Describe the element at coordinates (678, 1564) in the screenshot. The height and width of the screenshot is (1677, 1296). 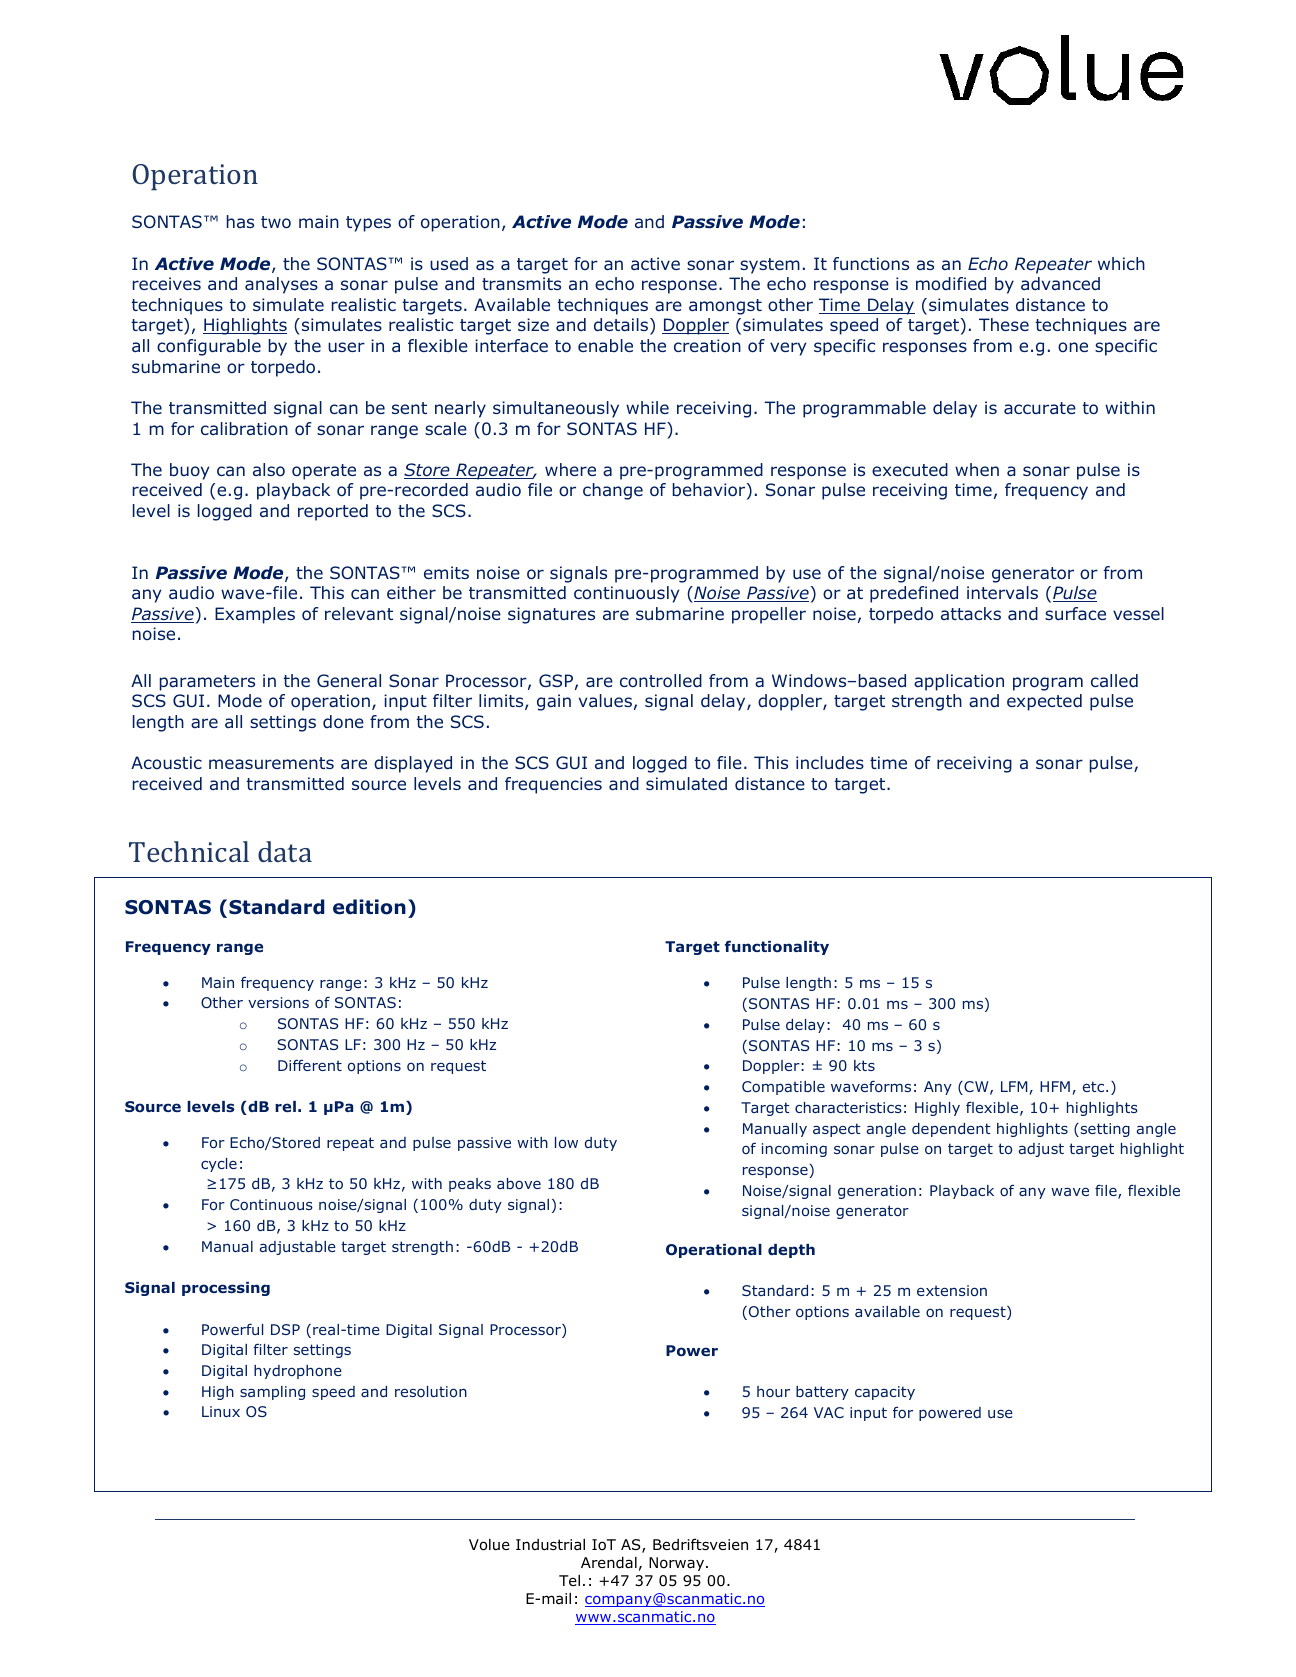
I see `Norway` at that location.
